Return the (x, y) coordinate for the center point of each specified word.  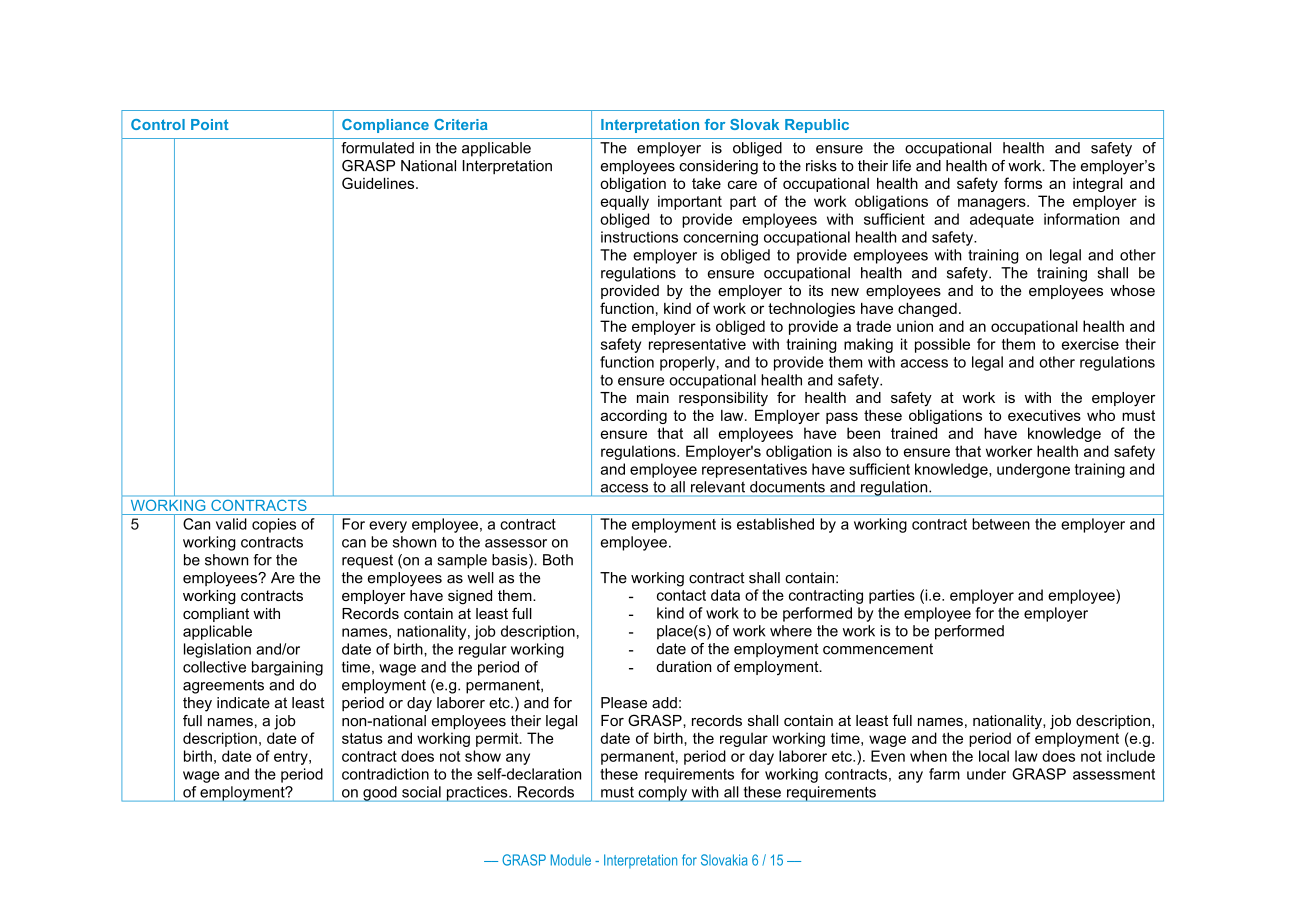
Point (210, 124)
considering (718, 167)
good (380, 794)
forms (1023, 183)
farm (944, 774)
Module (571, 860)
